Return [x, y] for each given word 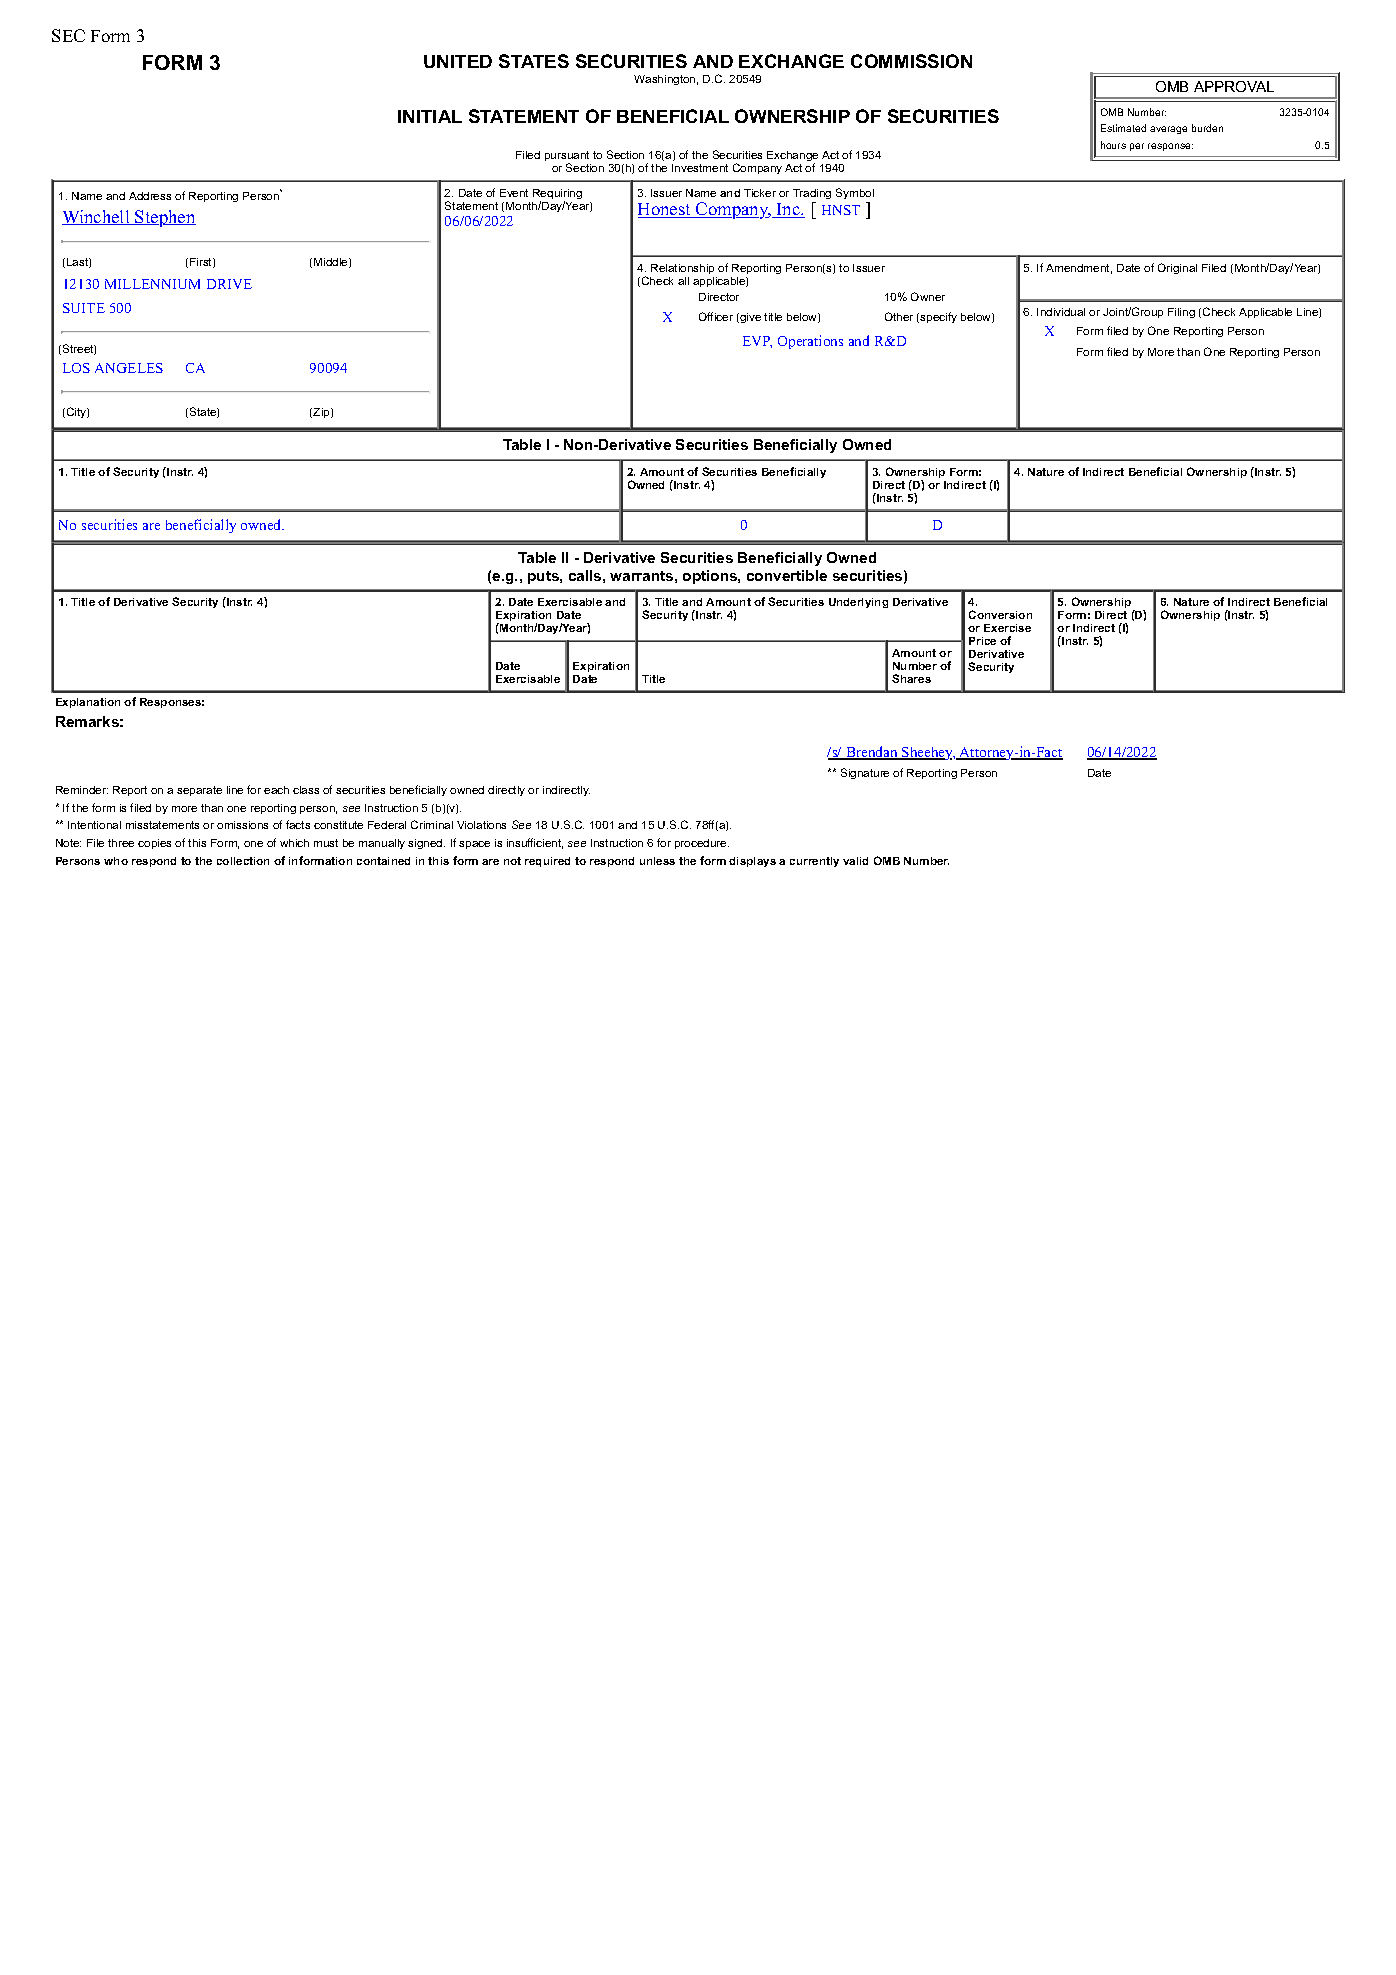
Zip [322, 413]
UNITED [458, 61]
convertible [787, 575]
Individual [1061, 312]
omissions [242, 825]
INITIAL [430, 116]
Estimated [1123, 128]
